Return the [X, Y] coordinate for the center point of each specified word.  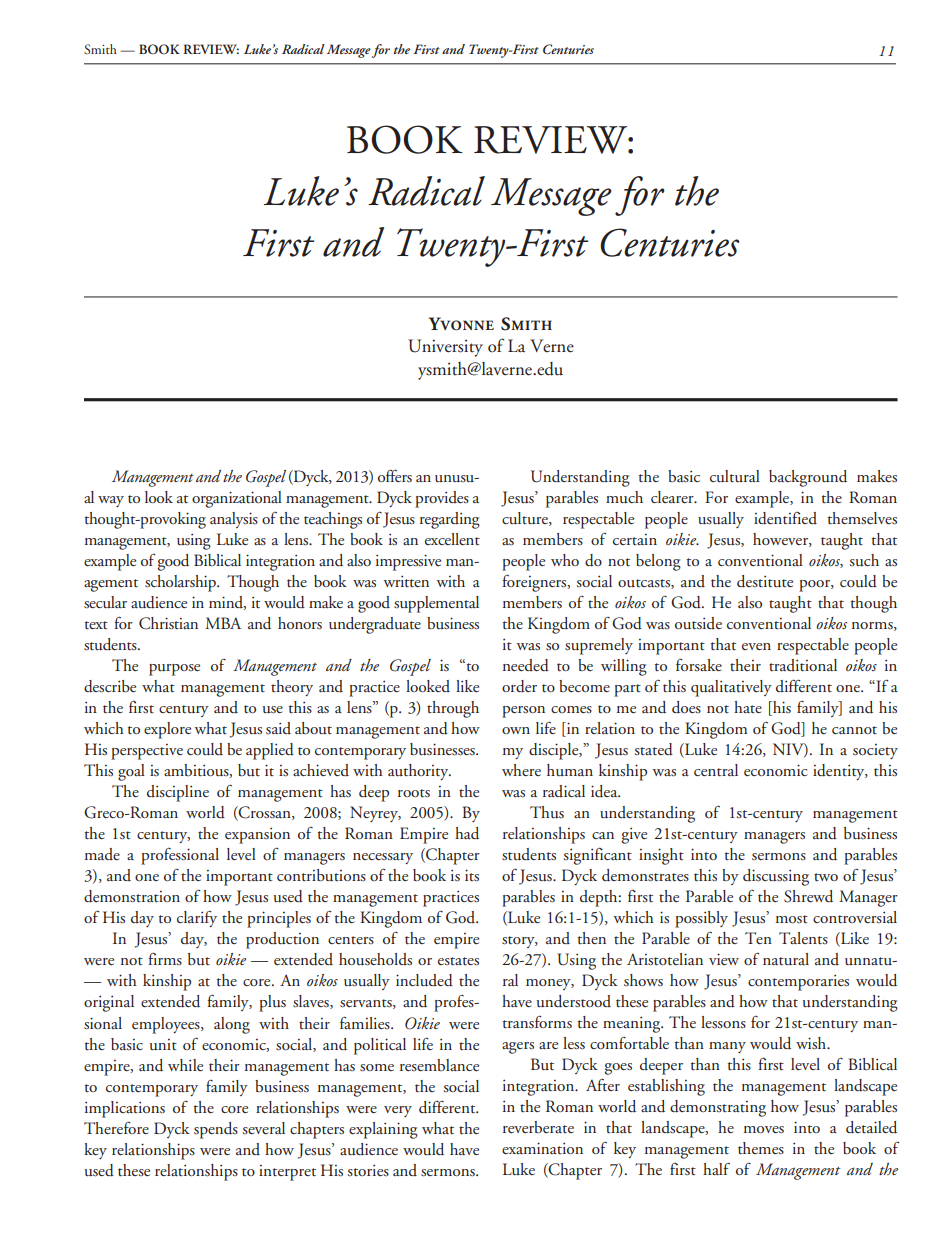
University [445, 348]
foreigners [535, 583]
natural [786, 959]
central [716, 770]
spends [216, 1130]
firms [165, 959]
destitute [765, 581]
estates [458, 961]
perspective [147, 752]
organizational [237, 499]
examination [542, 1148]
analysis [234, 520]
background [808, 478]
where [521, 770]
